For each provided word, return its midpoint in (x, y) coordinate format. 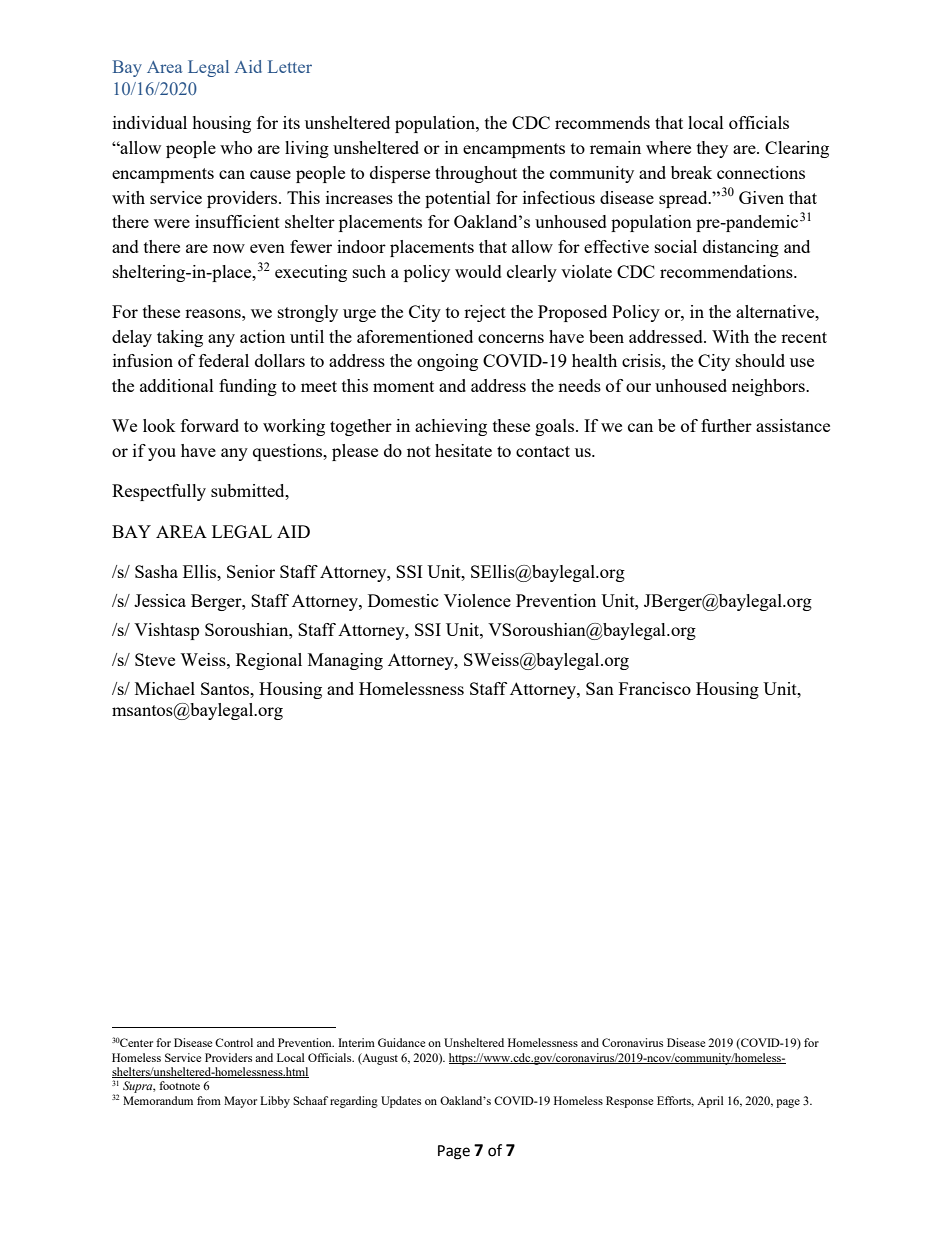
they (712, 149)
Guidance (401, 1042)
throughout (476, 174)
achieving (451, 427)
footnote (179, 1085)
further (726, 425)
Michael (165, 688)
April (710, 1102)
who (236, 147)
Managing (345, 661)
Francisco (655, 688)
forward (210, 425)
